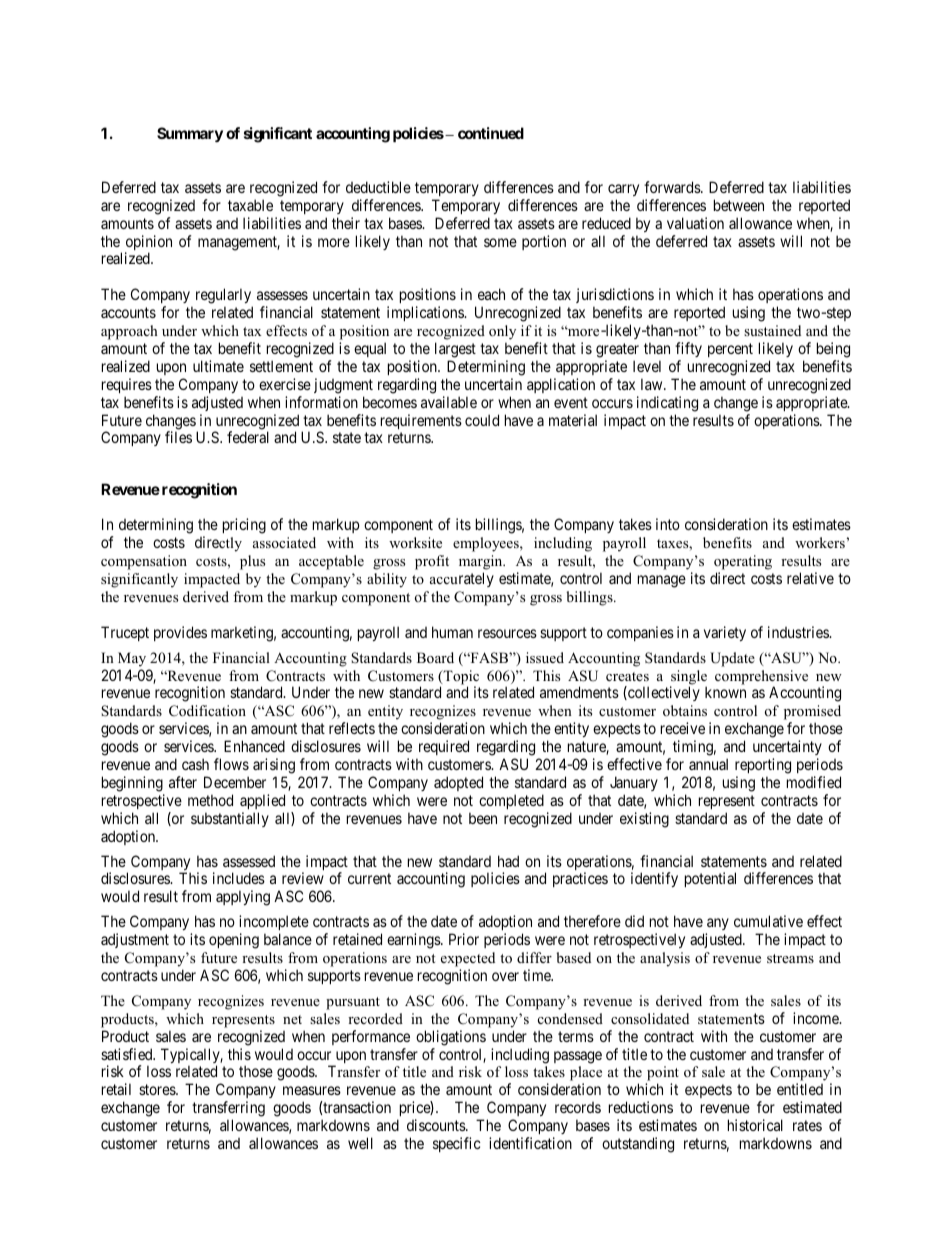 Image resolution: width=952 pixels, height=1233 pixels. What do you see at coordinates (739, 205) in the screenshot?
I see `between` at bounding box center [739, 205].
